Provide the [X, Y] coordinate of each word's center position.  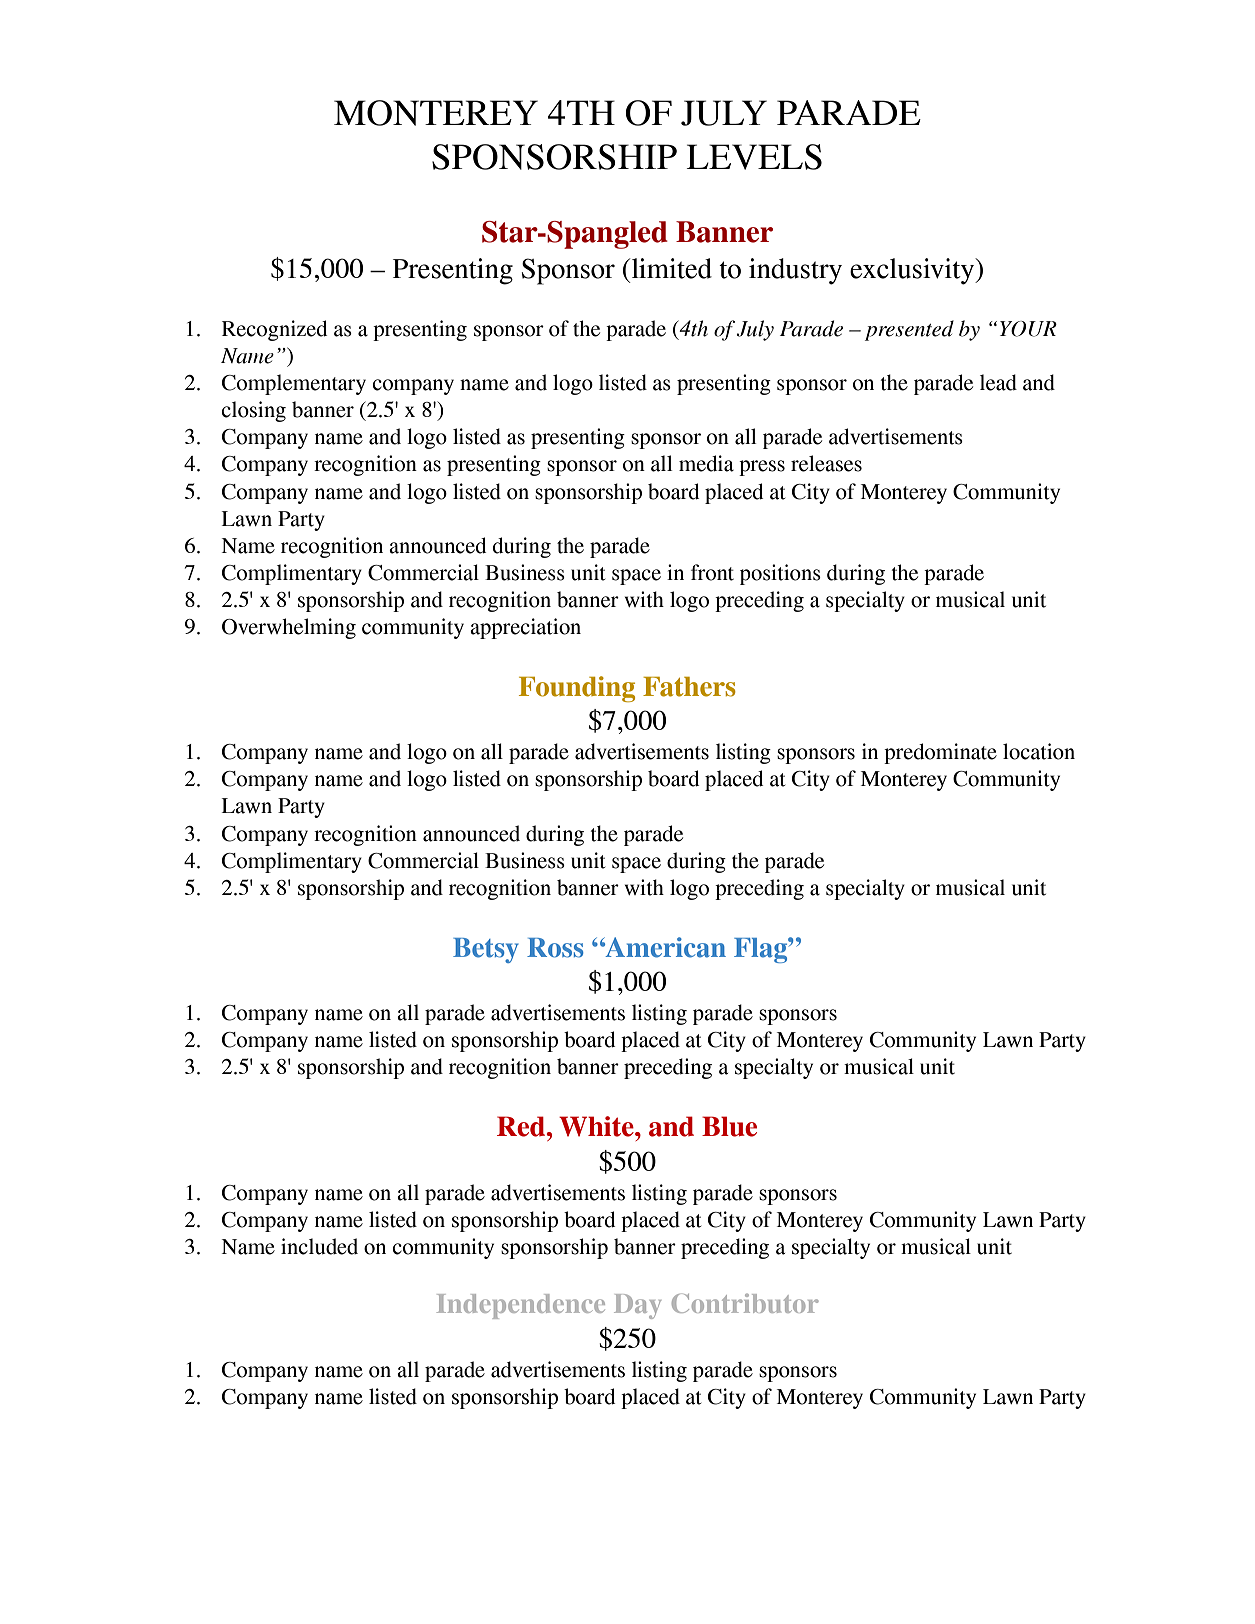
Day [637, 1306]
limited [672, 268]
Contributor [745, 1303]
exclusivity [913, 271]
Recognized [274, 330]
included [319, 1246]
